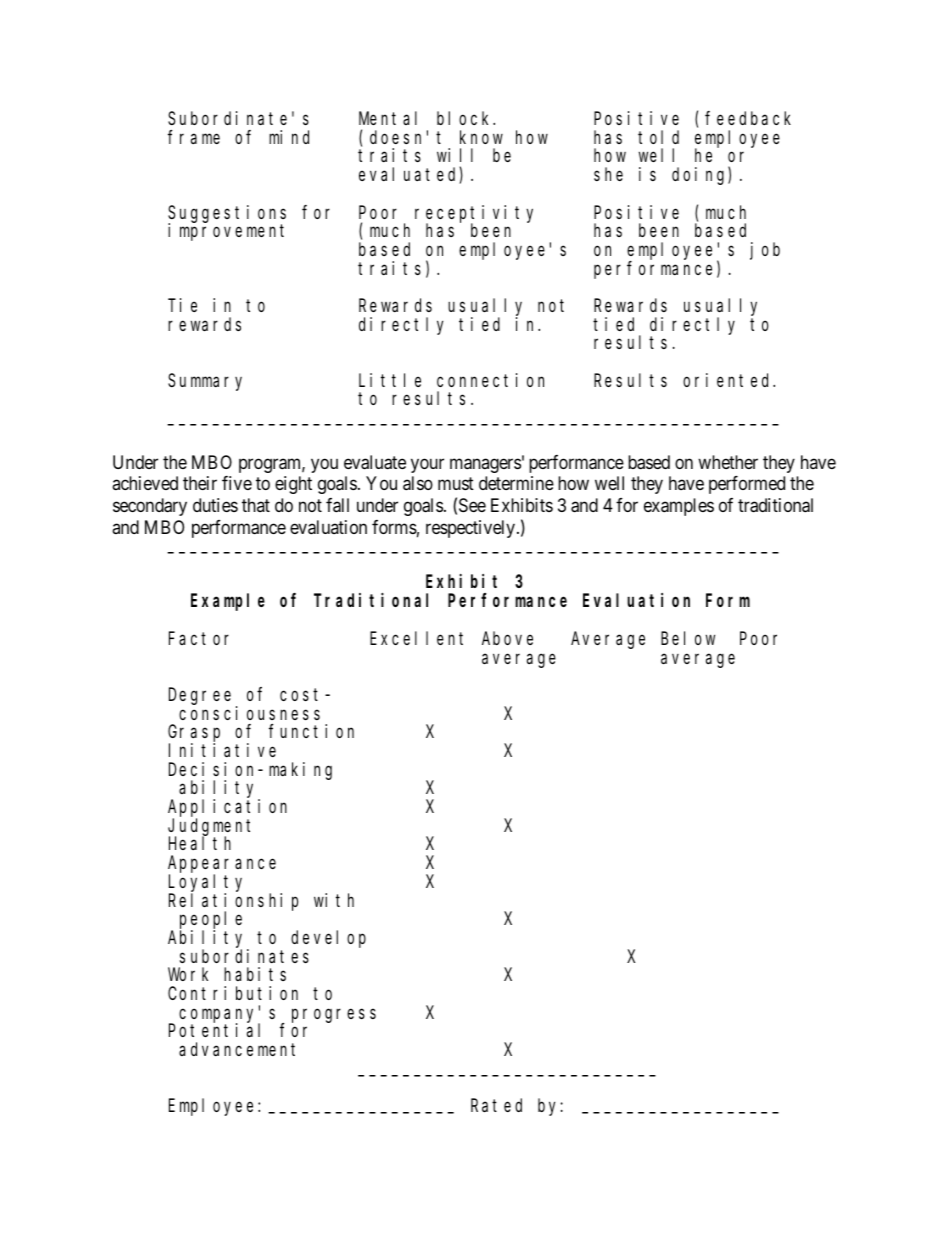  Describe the element at coordinates (728, 462) in the document. I see `whether` at that location.
